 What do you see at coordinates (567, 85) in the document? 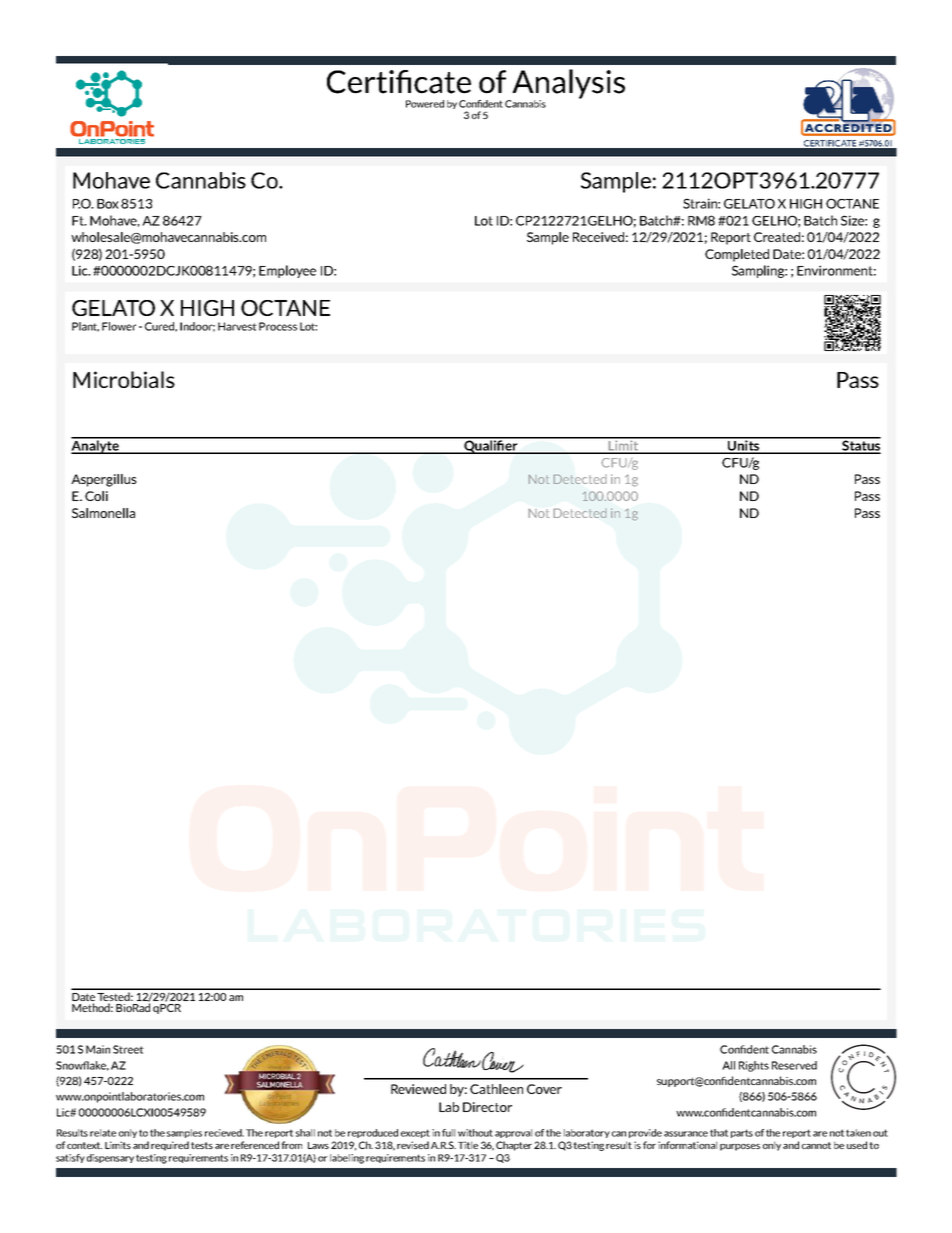
I see `Analysis` at bounding box center [567, 85].
